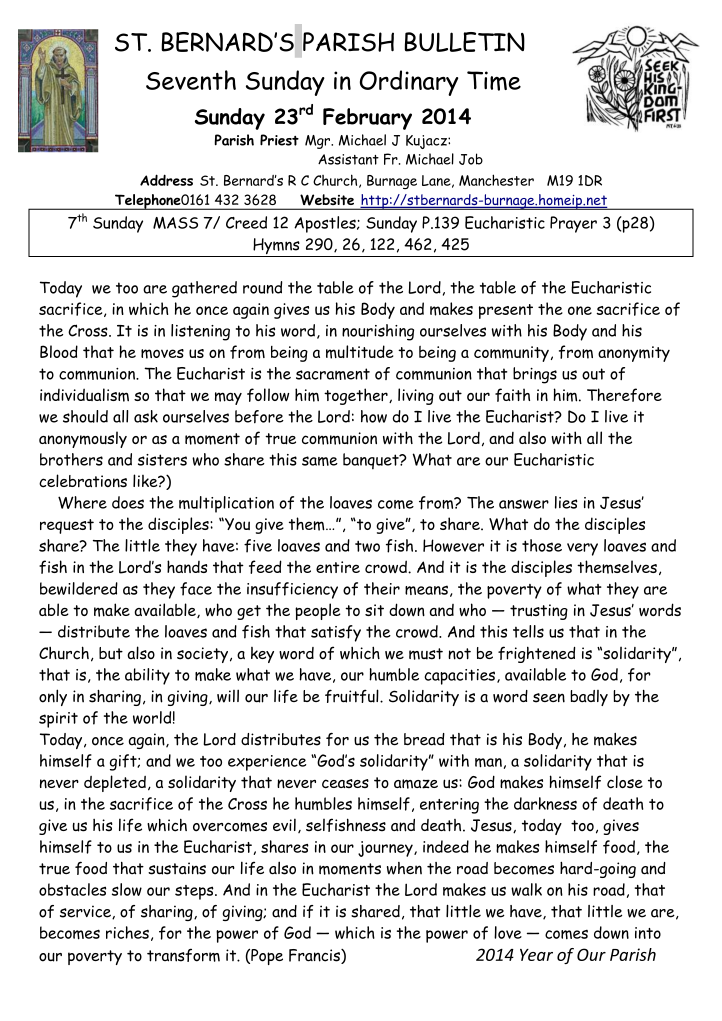 This screenshot has width=722, height=1021. Describe the element at coordinates (535, 375) in the screenshot. I see `brings` at that location.
